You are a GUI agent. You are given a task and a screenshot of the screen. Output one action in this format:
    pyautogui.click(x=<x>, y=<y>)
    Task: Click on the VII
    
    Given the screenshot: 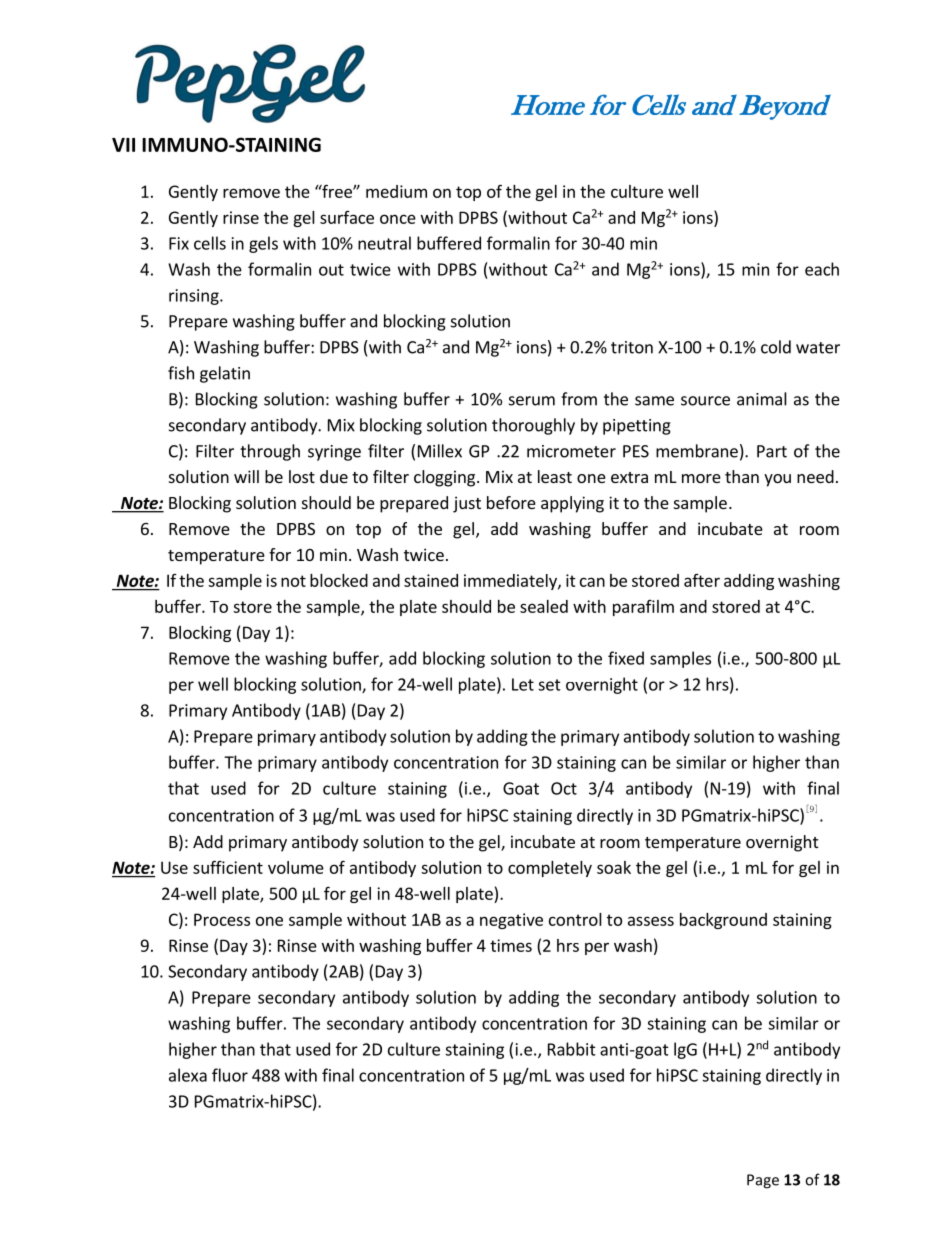 What is the action you would take?
    pyautogui.click(x=123, y=145)
